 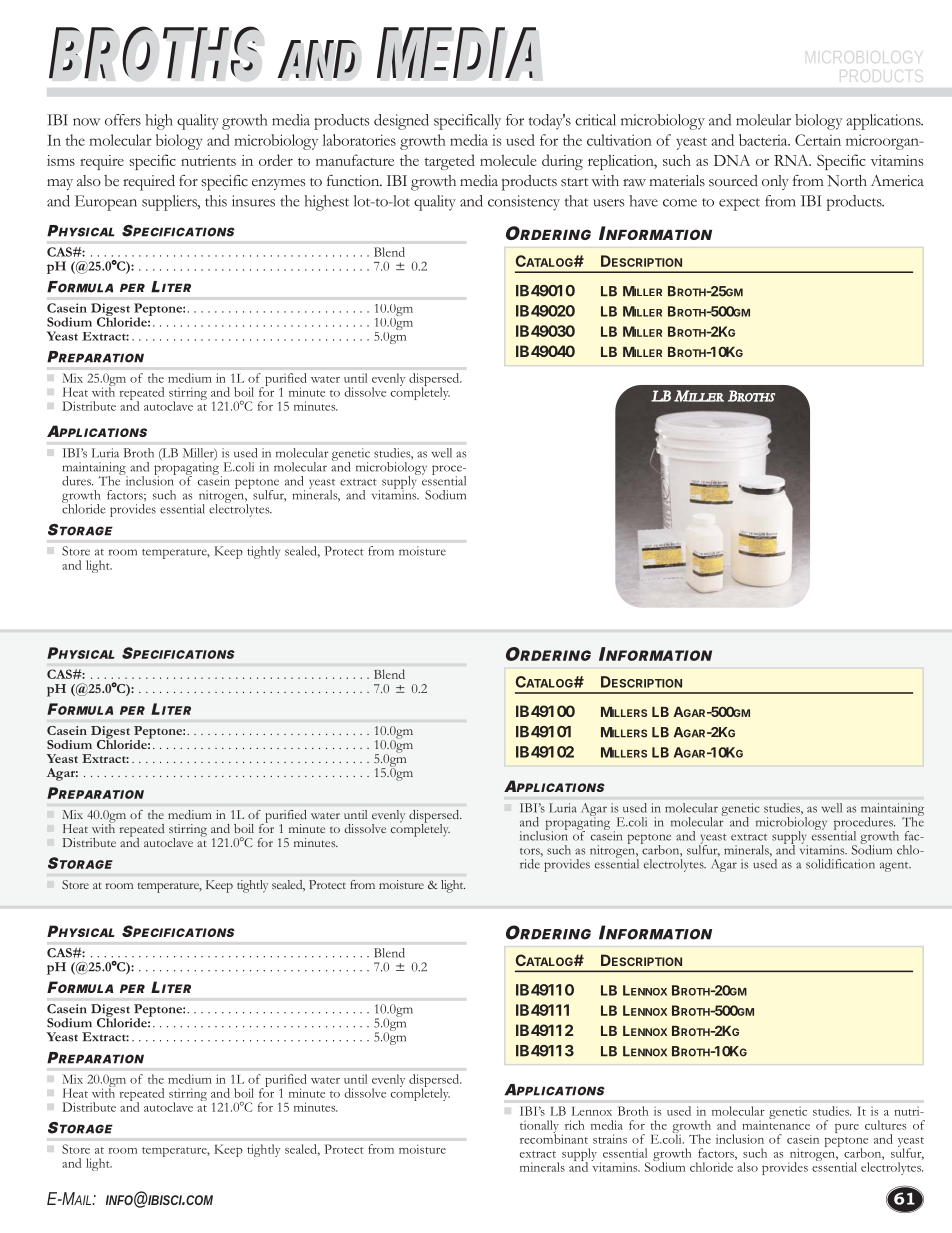 What do you see at coordinates (123, 120) in the screenshot?
I see `offers` at bounding box center [123, 120].
